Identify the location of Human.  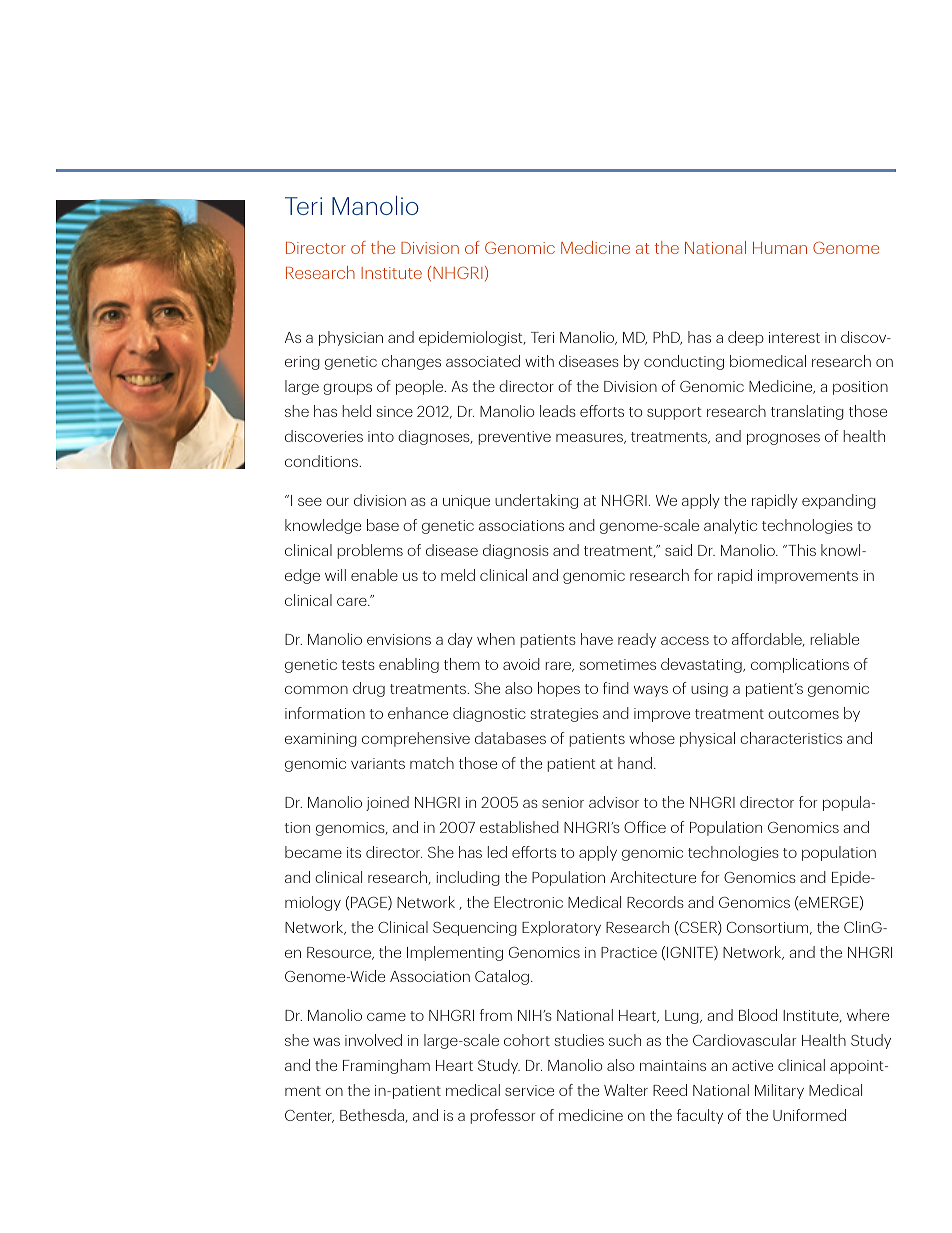
(780, 248).
